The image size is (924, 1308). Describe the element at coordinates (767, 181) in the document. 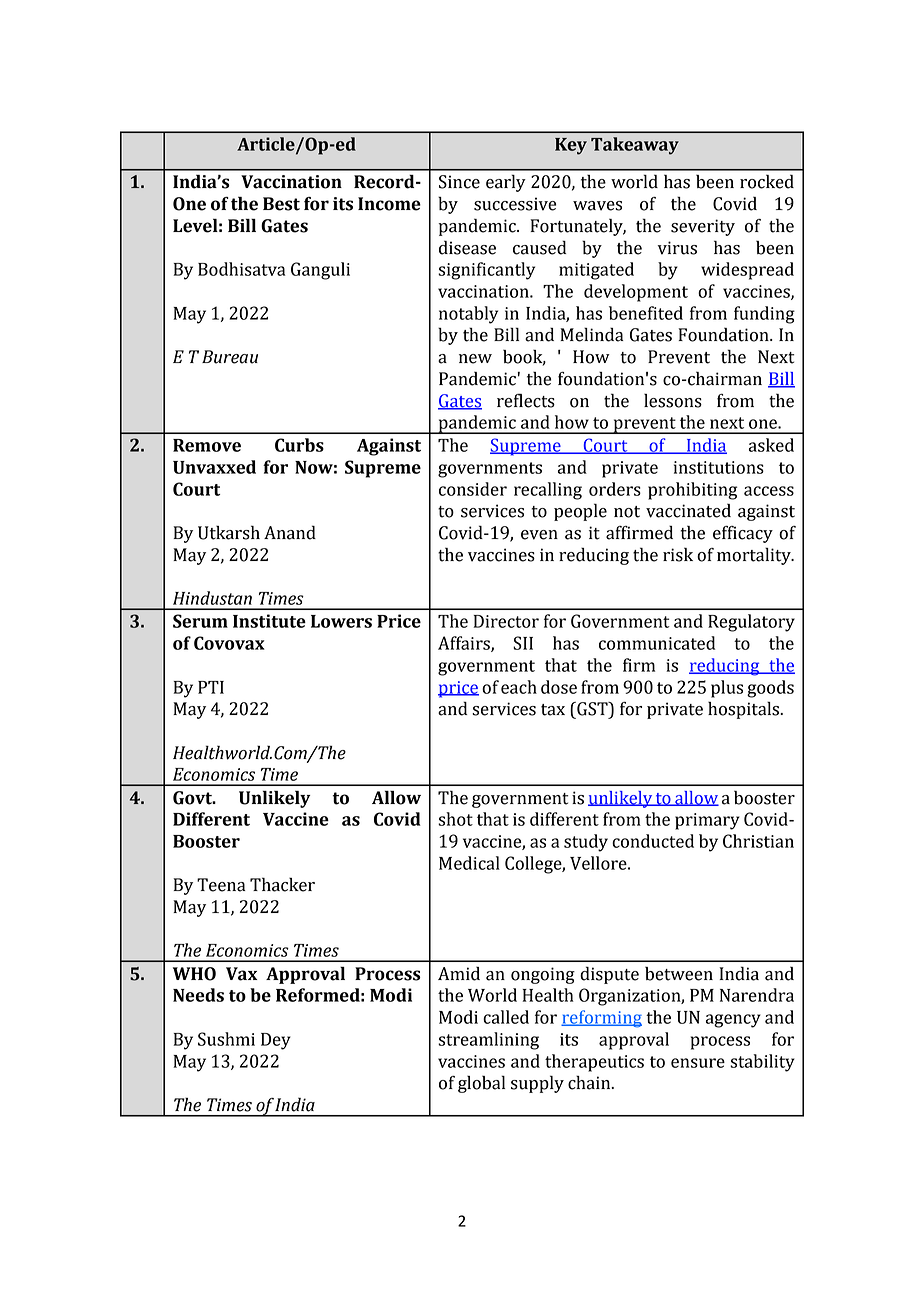

I see `rocked` at that location.
